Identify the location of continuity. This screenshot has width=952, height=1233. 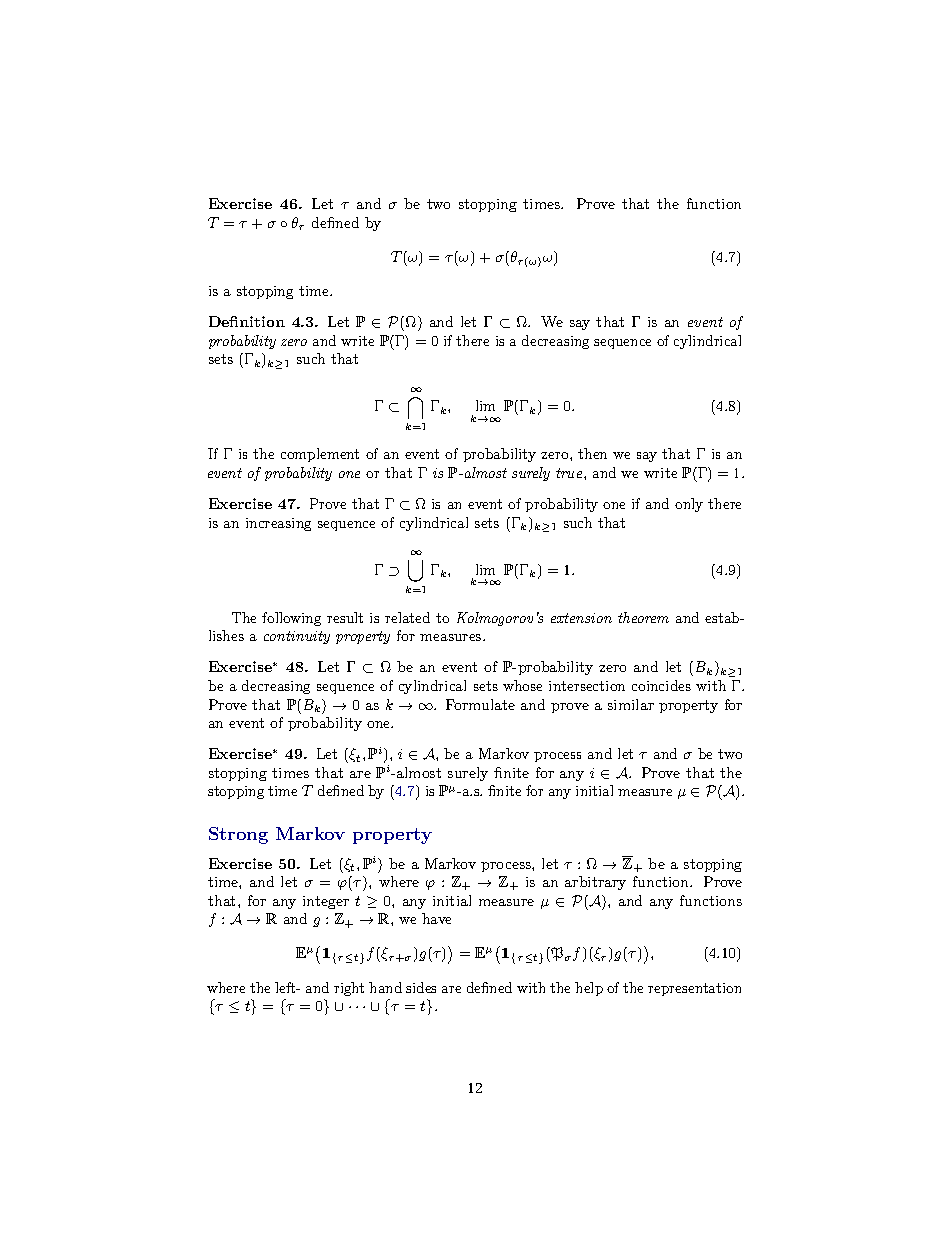
(297, 637).
